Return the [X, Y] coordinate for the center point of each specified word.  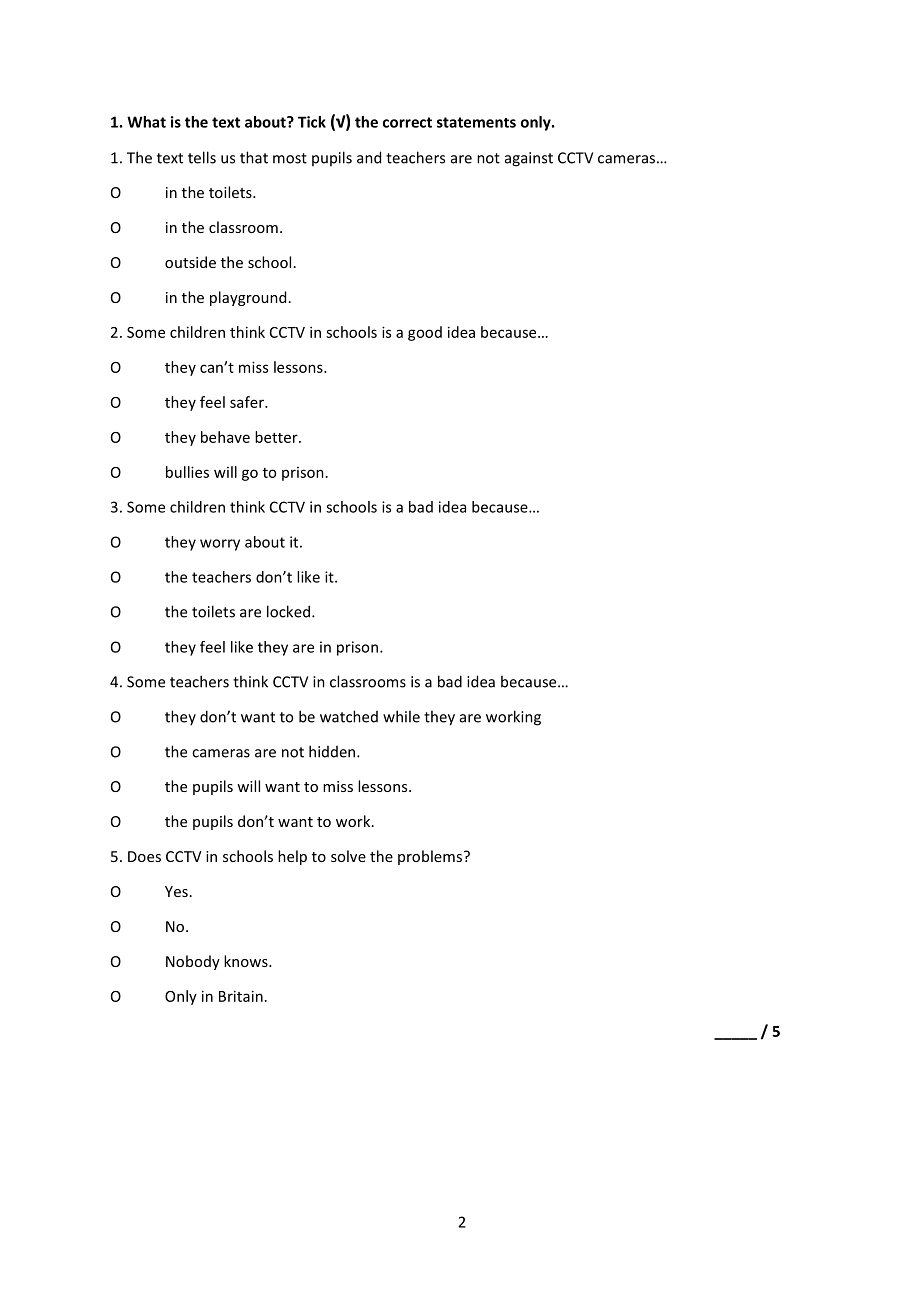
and [369, 157]
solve [348, 856]
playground [248, 298]
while [401, 716]
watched [349, 716]
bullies [187, 472]
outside [190, 262]
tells [202, 157]
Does [144, 856]
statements [476, 122]
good [425, 333]
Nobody [193, 962]
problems [430, 857]
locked [288, 611]
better [277, 437]
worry [220, 545]
